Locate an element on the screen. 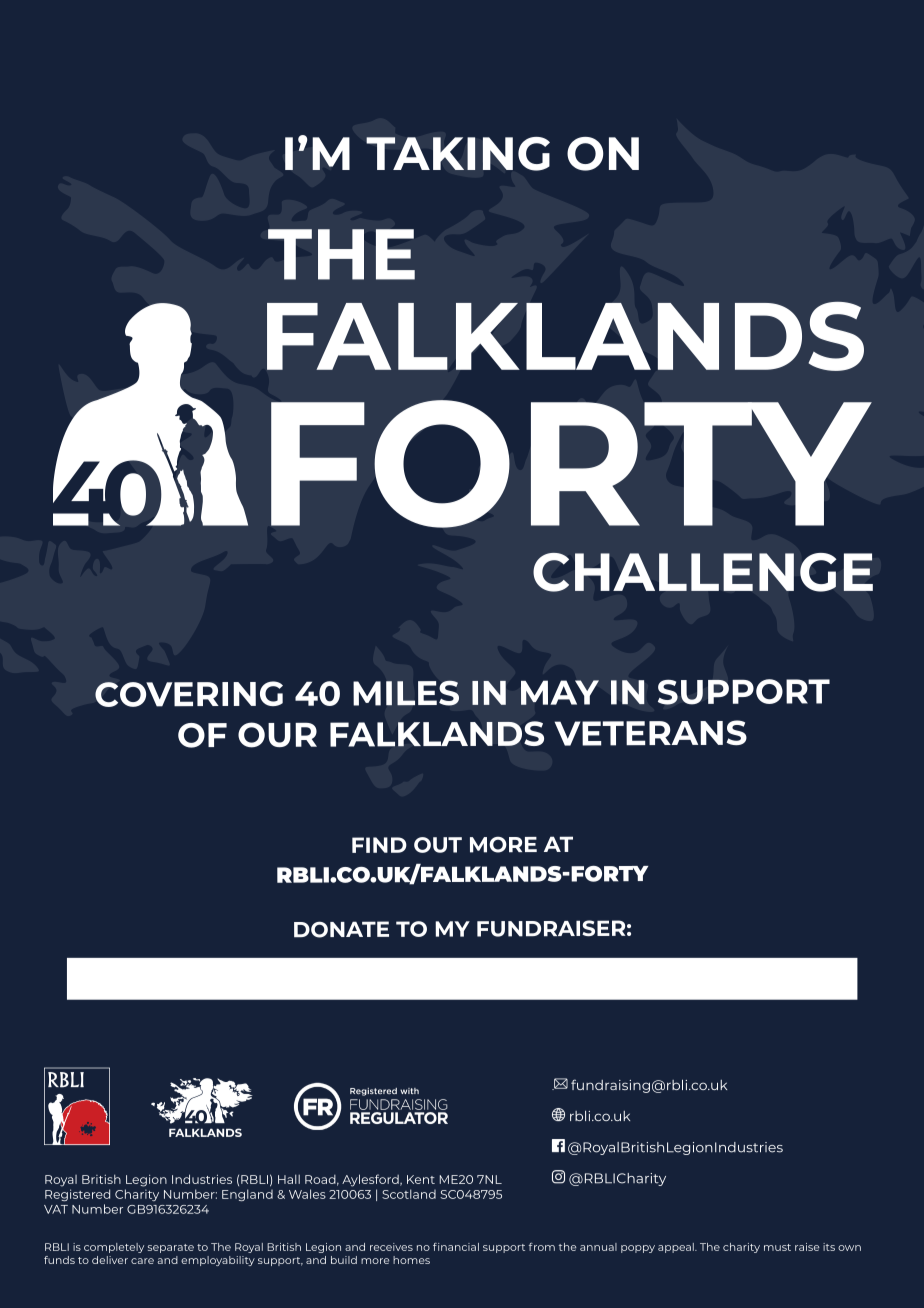 The image size is (924, 1308). FIND is located at coordinates (379, 845).
